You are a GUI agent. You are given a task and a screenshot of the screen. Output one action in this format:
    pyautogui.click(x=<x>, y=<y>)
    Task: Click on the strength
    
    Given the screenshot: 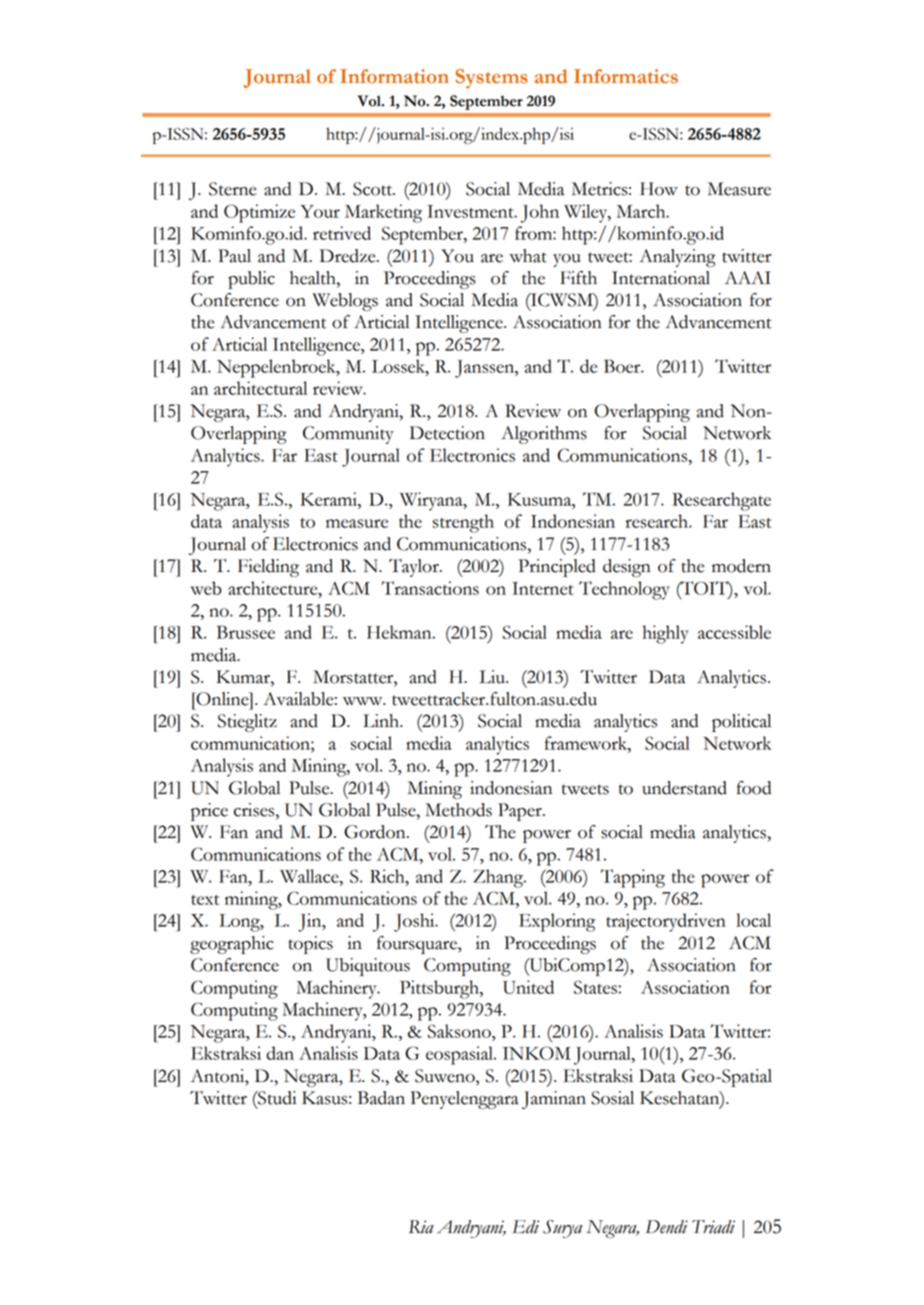 What is the action you would take?
    pyautogui.click(x=463, y=523)
